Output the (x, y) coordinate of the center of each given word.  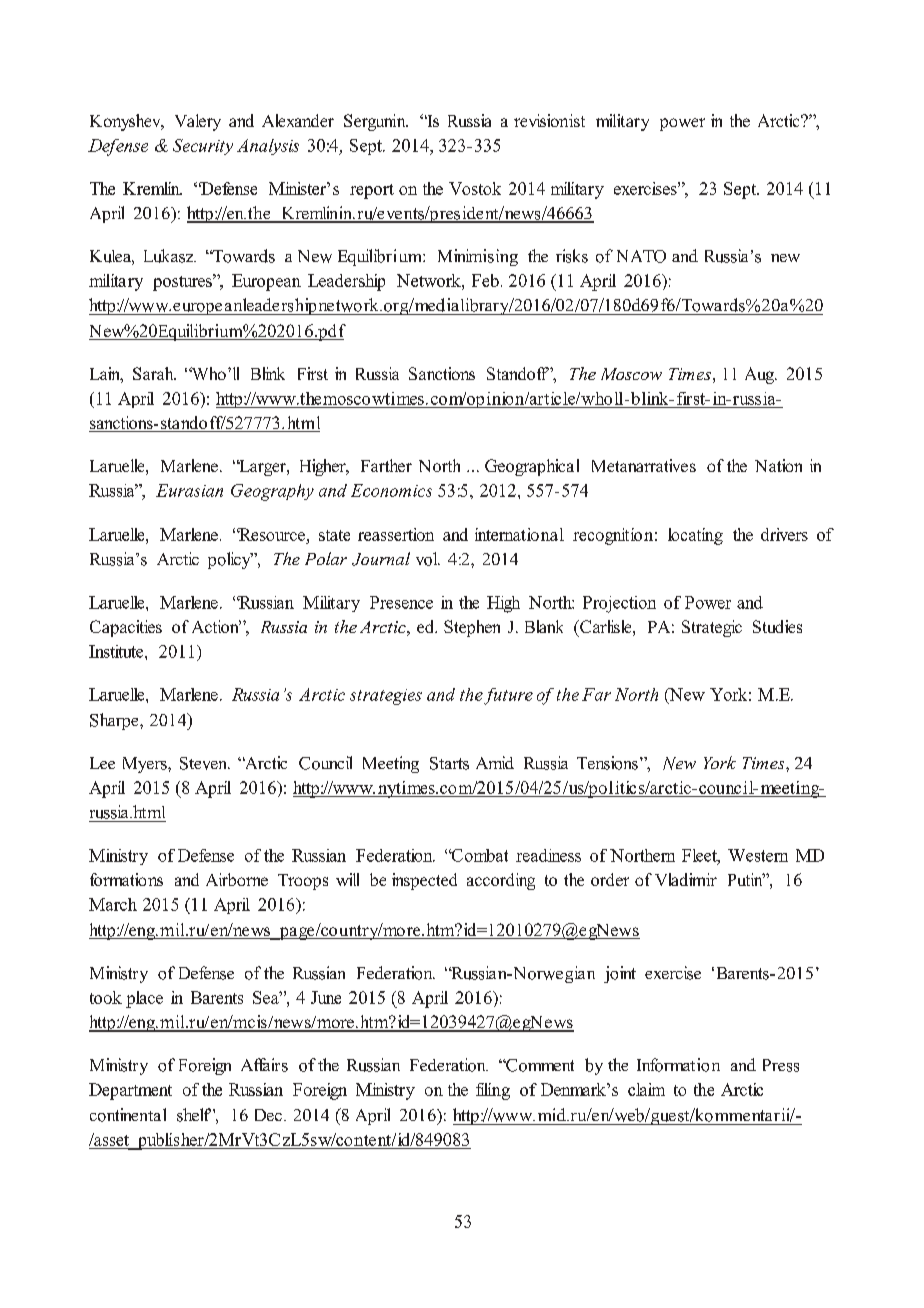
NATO (641, 256)
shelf (195, 1115)
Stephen (472, 628)
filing (493, 1091)
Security (203, 147)
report (372, 191)
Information (678, 1065)
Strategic (712, 628)
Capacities (126, 628)
